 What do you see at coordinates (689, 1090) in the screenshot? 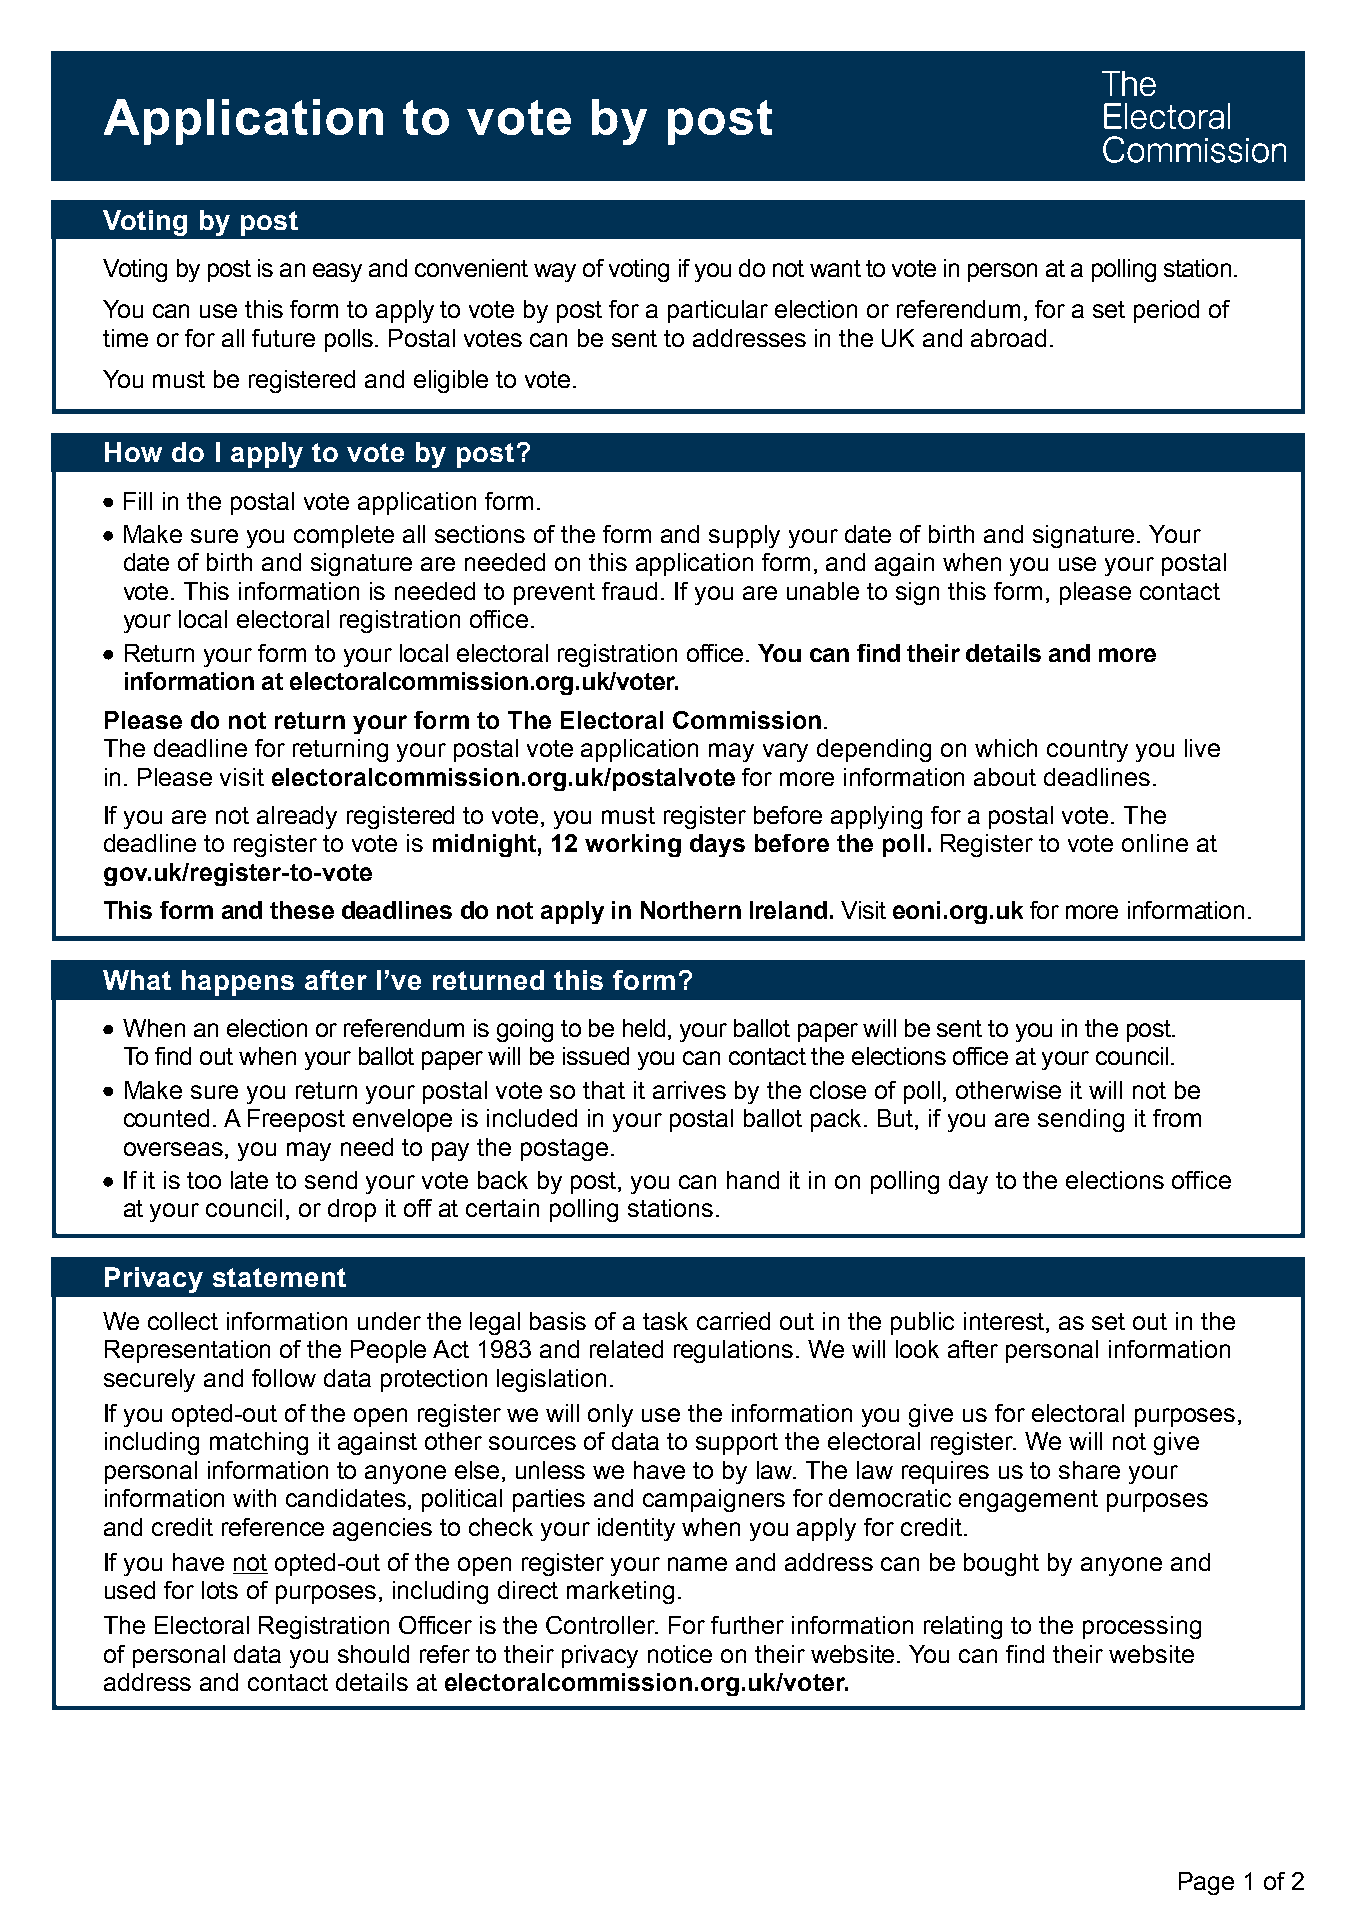
I see `arrives` at bounding box center [689, 1090].
